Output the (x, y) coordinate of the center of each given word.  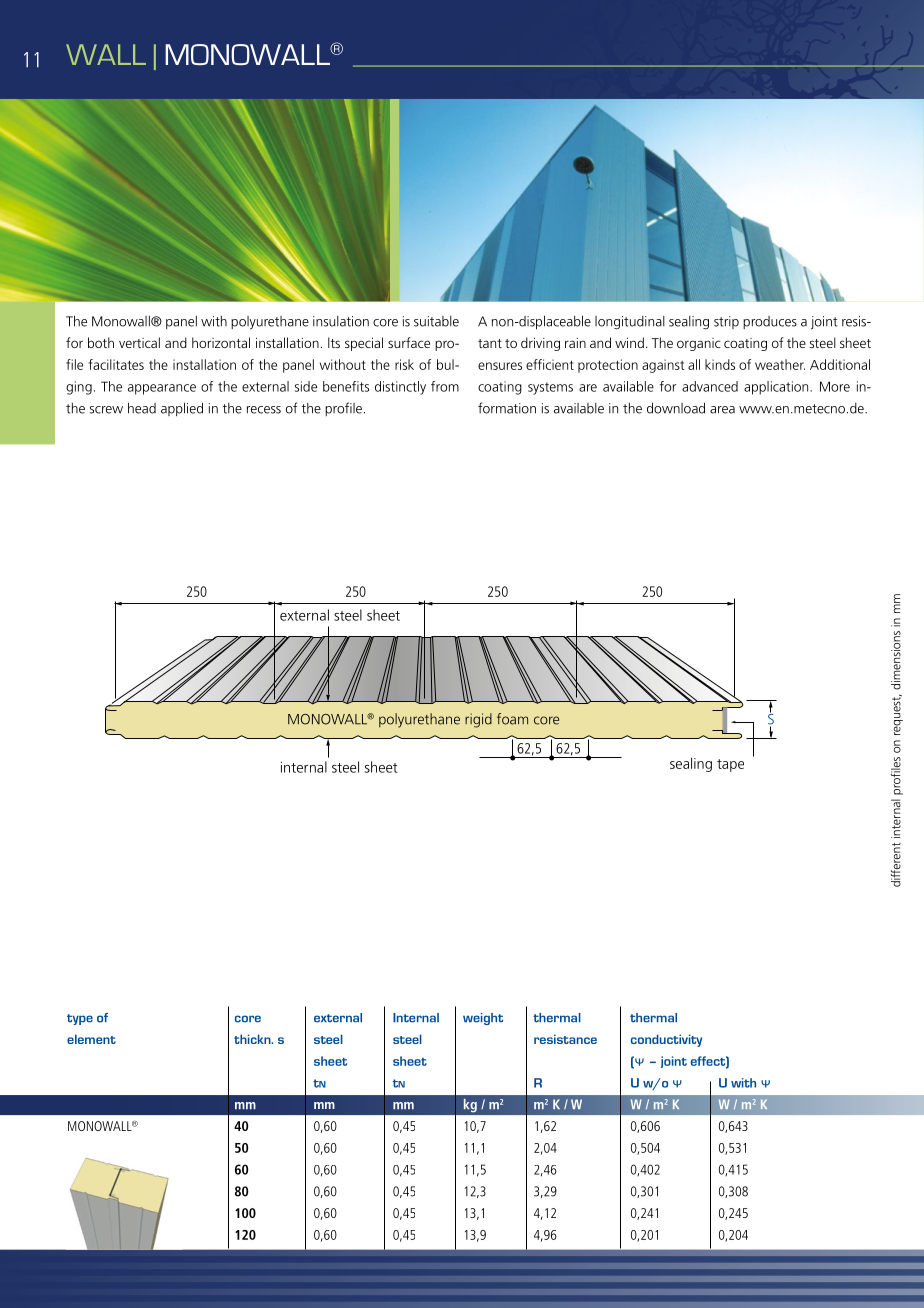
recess (264, 410)
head (142, 408)
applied (182, 409)
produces (770, 322)
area (722, 410)
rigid (478, 720)
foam (512, 719)
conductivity (666, 1040)
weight (483, 1019)
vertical (139, 342)
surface (409, 342)
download (676, 408)
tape (730, 765)
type (80, 1019)
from (445, 386)
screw (106, 410)
